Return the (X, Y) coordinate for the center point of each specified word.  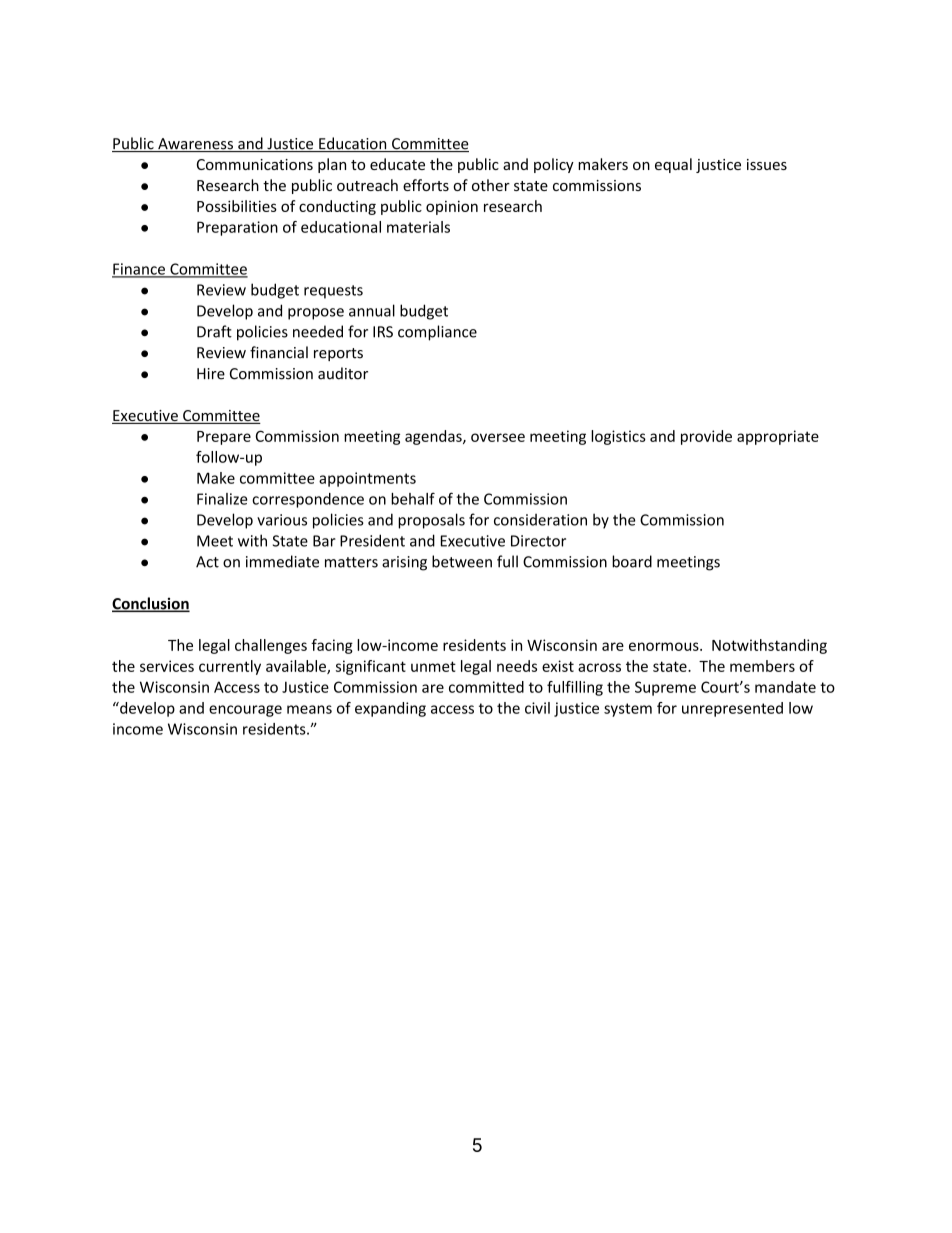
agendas (434, 437)
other (491, 185)
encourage (245, 711)
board (632, 561)
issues (767, 164)
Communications (255, 164)
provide (706, 437)
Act (207, 562)
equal (673, 165)
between (462, 561)
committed (486, 687)
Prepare (224, 438)
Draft (214, 331)
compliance (437, 333)
